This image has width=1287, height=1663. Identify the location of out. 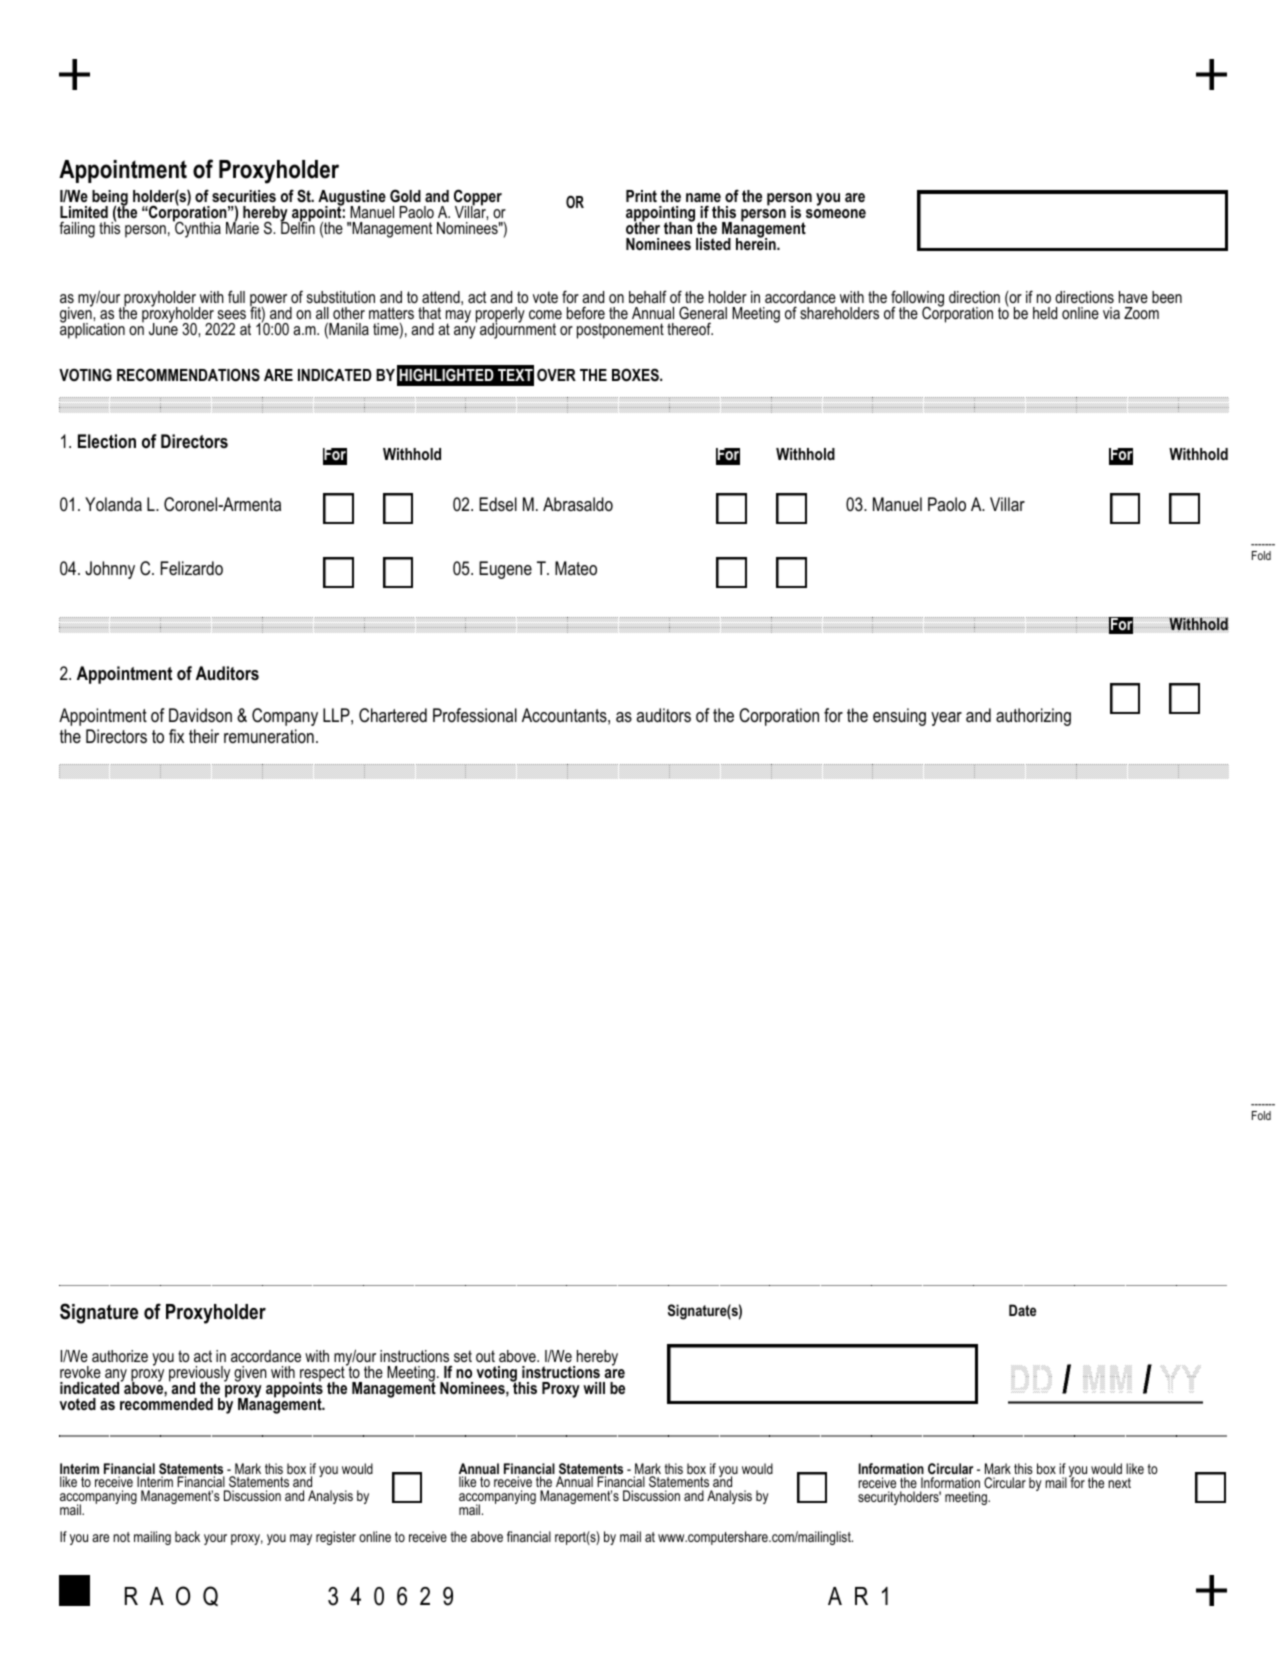
(485, 1356).
